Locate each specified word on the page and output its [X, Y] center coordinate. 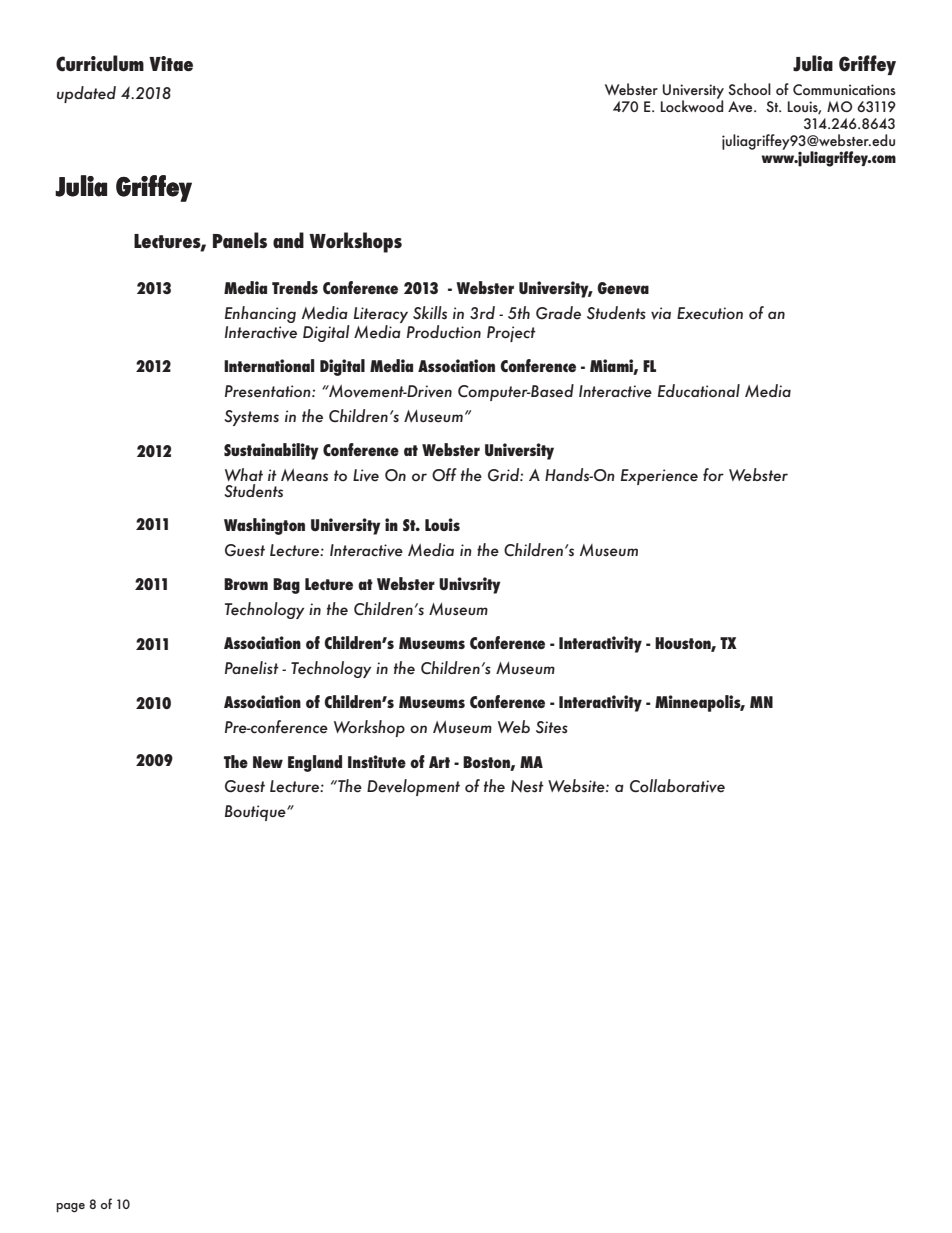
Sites [552, 727]
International [269, 365]
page [70, 1208]
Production [444, 332]
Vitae [171, 63]
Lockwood [692, 105]
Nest [527, 786]
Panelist [252, 668]
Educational [699, 391]
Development [413, 787]
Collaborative [677, 786]
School [749, 89]
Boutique [256, 813]
